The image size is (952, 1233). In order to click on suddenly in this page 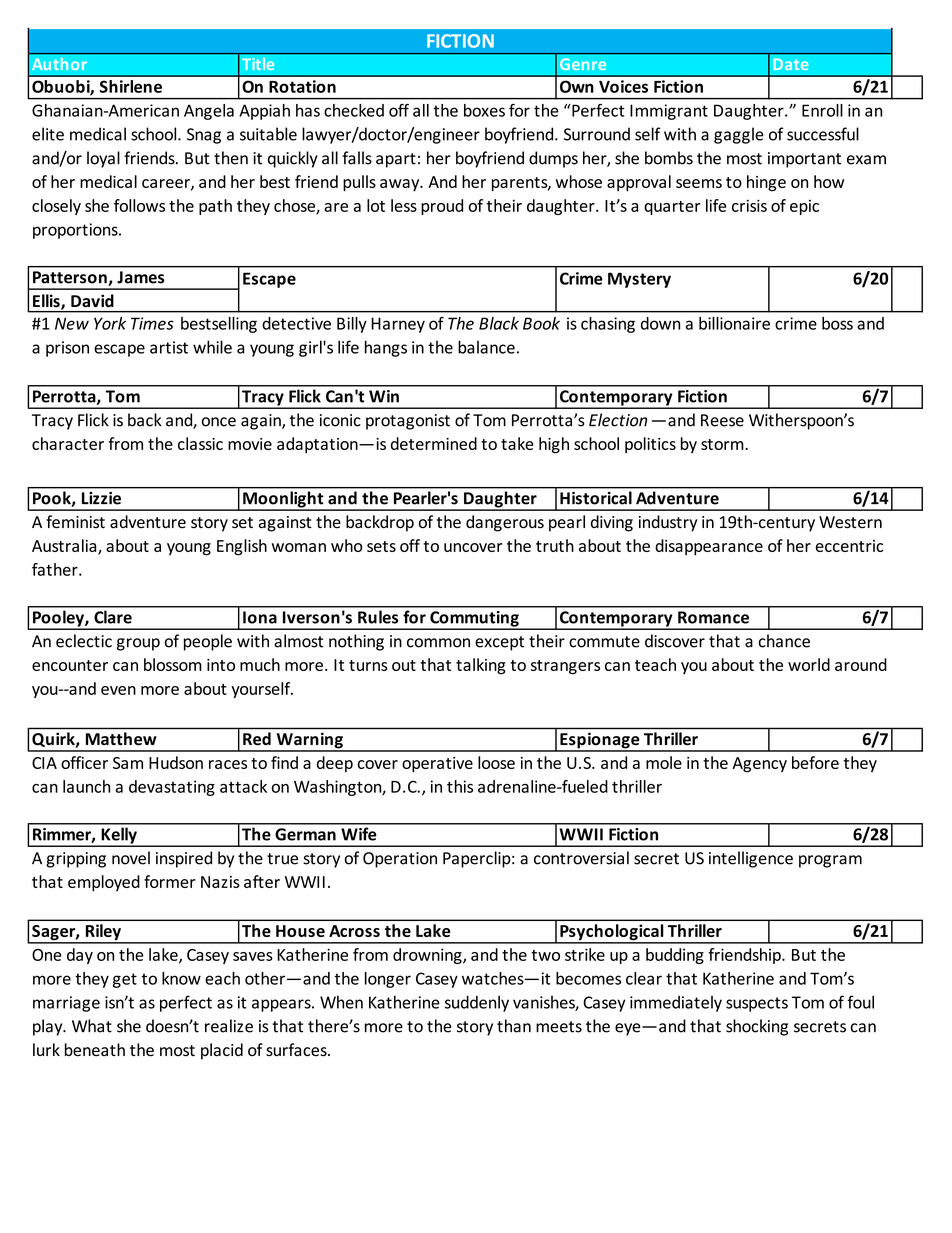, I will do `click(477, 1003)`.
